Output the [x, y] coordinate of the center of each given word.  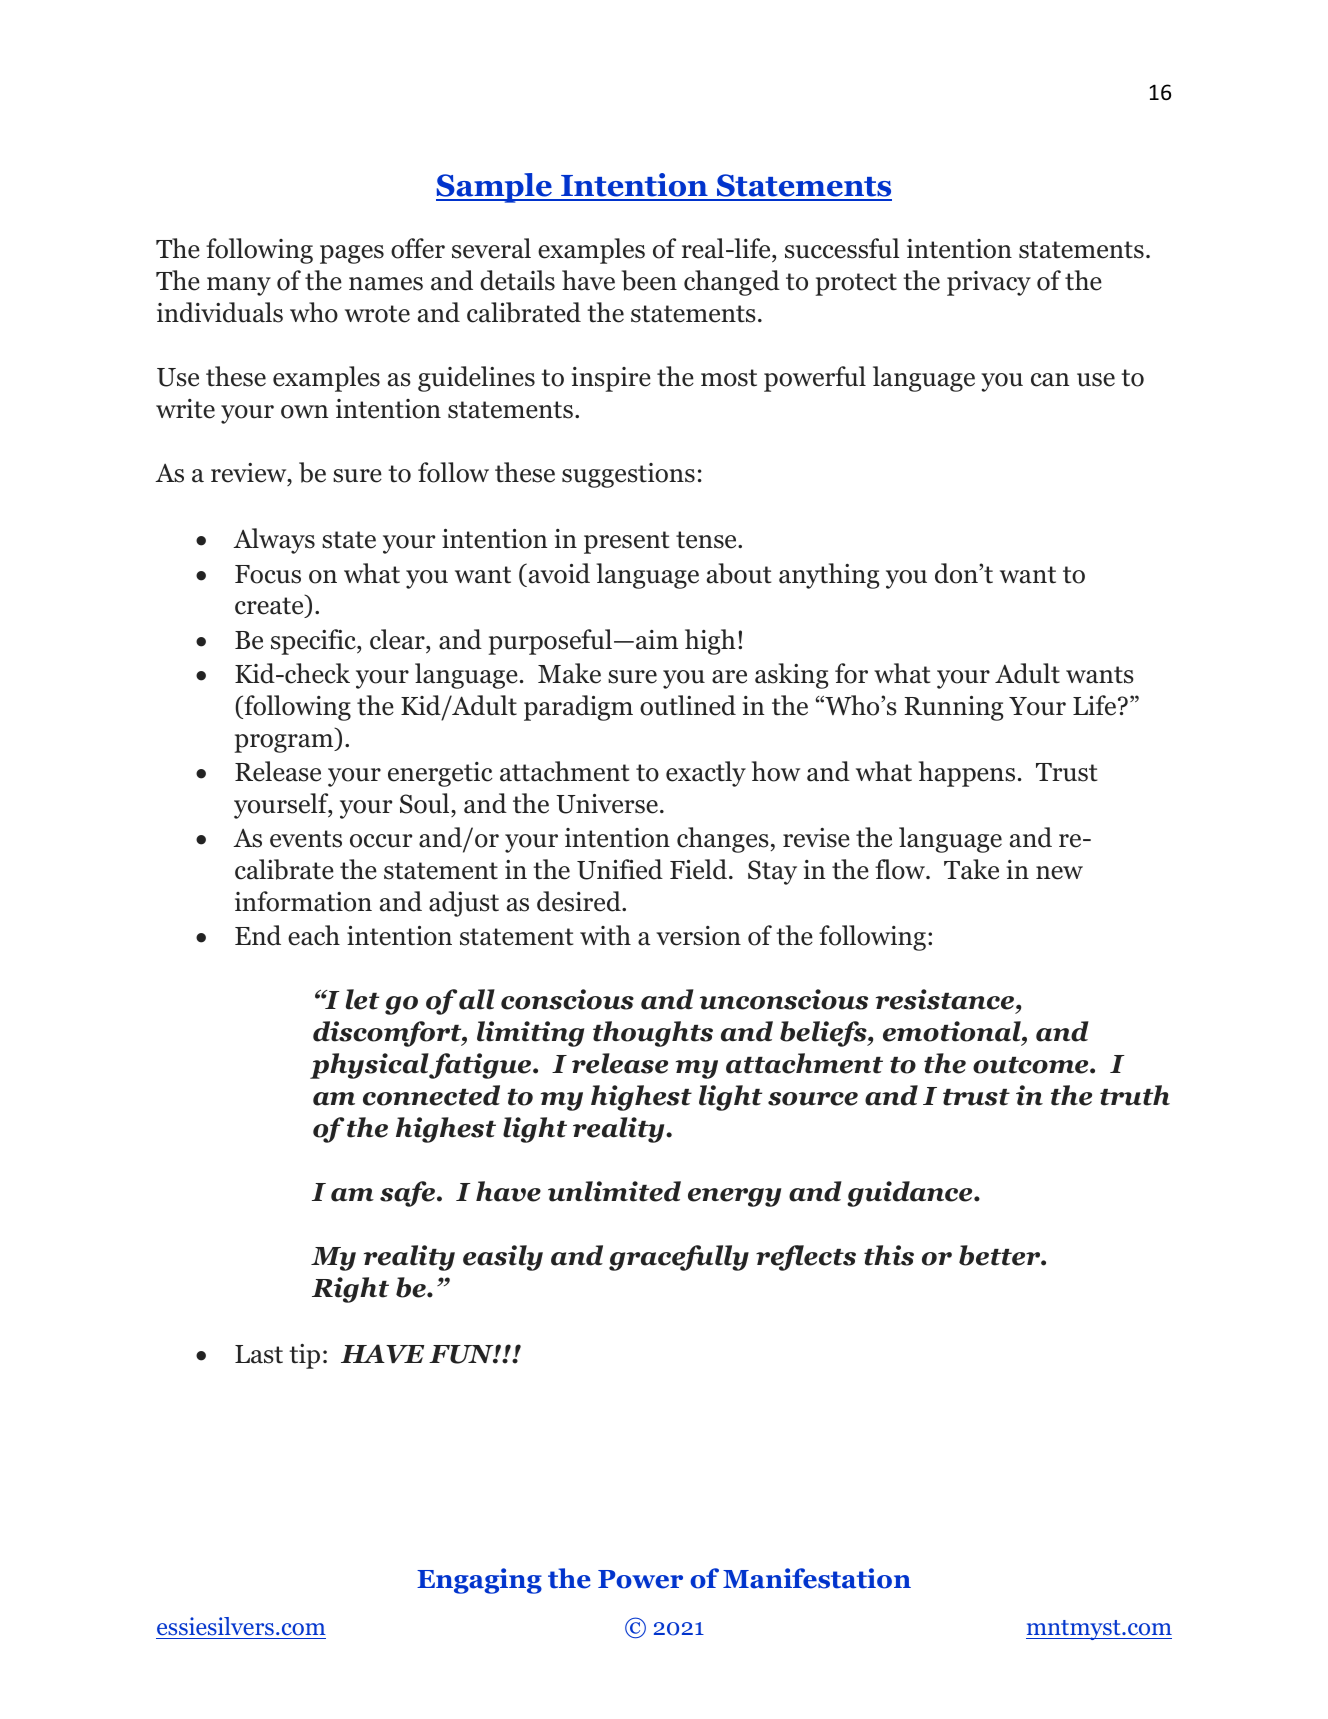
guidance [911, 1194]
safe [409, 1194]
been [649, 280]
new [1059, 873]
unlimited [614, 1191]
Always [274, 541]
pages [352, 254]
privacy [989, 283]
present [626, 542]
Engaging [479, 1581]
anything [829, 576]
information [303, 901]
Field [700, 869]
